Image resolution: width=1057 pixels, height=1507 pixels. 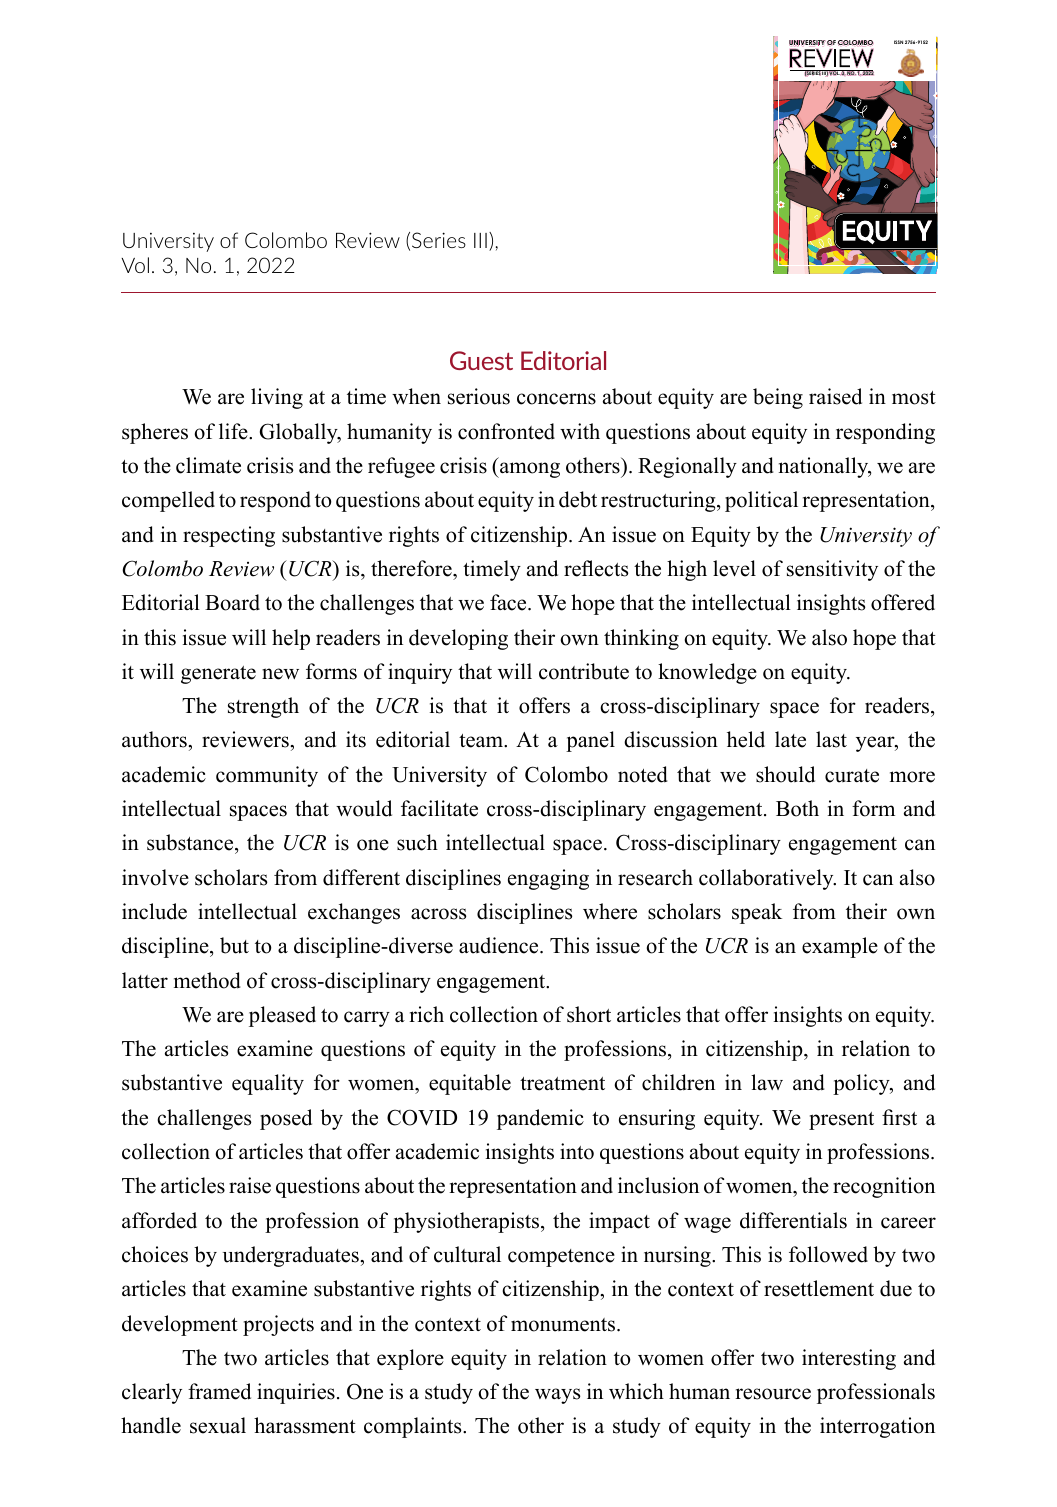 What do you see at coordinates (219, 1391) in the image?
I see `framed` at bounding box center [219, 1391].
